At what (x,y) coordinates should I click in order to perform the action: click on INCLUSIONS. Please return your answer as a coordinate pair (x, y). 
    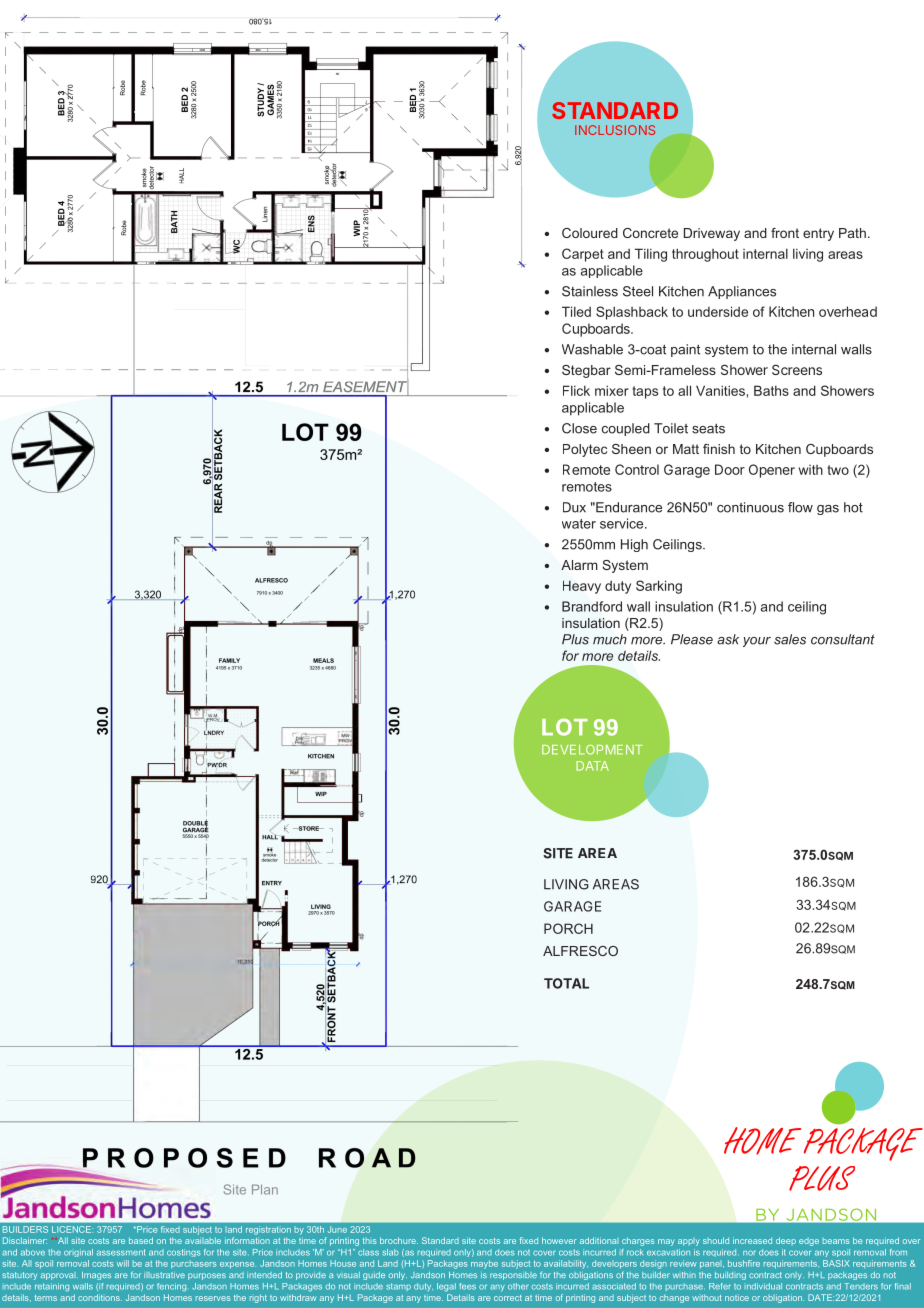
    Looking at the image, I should click on (615, 130).
